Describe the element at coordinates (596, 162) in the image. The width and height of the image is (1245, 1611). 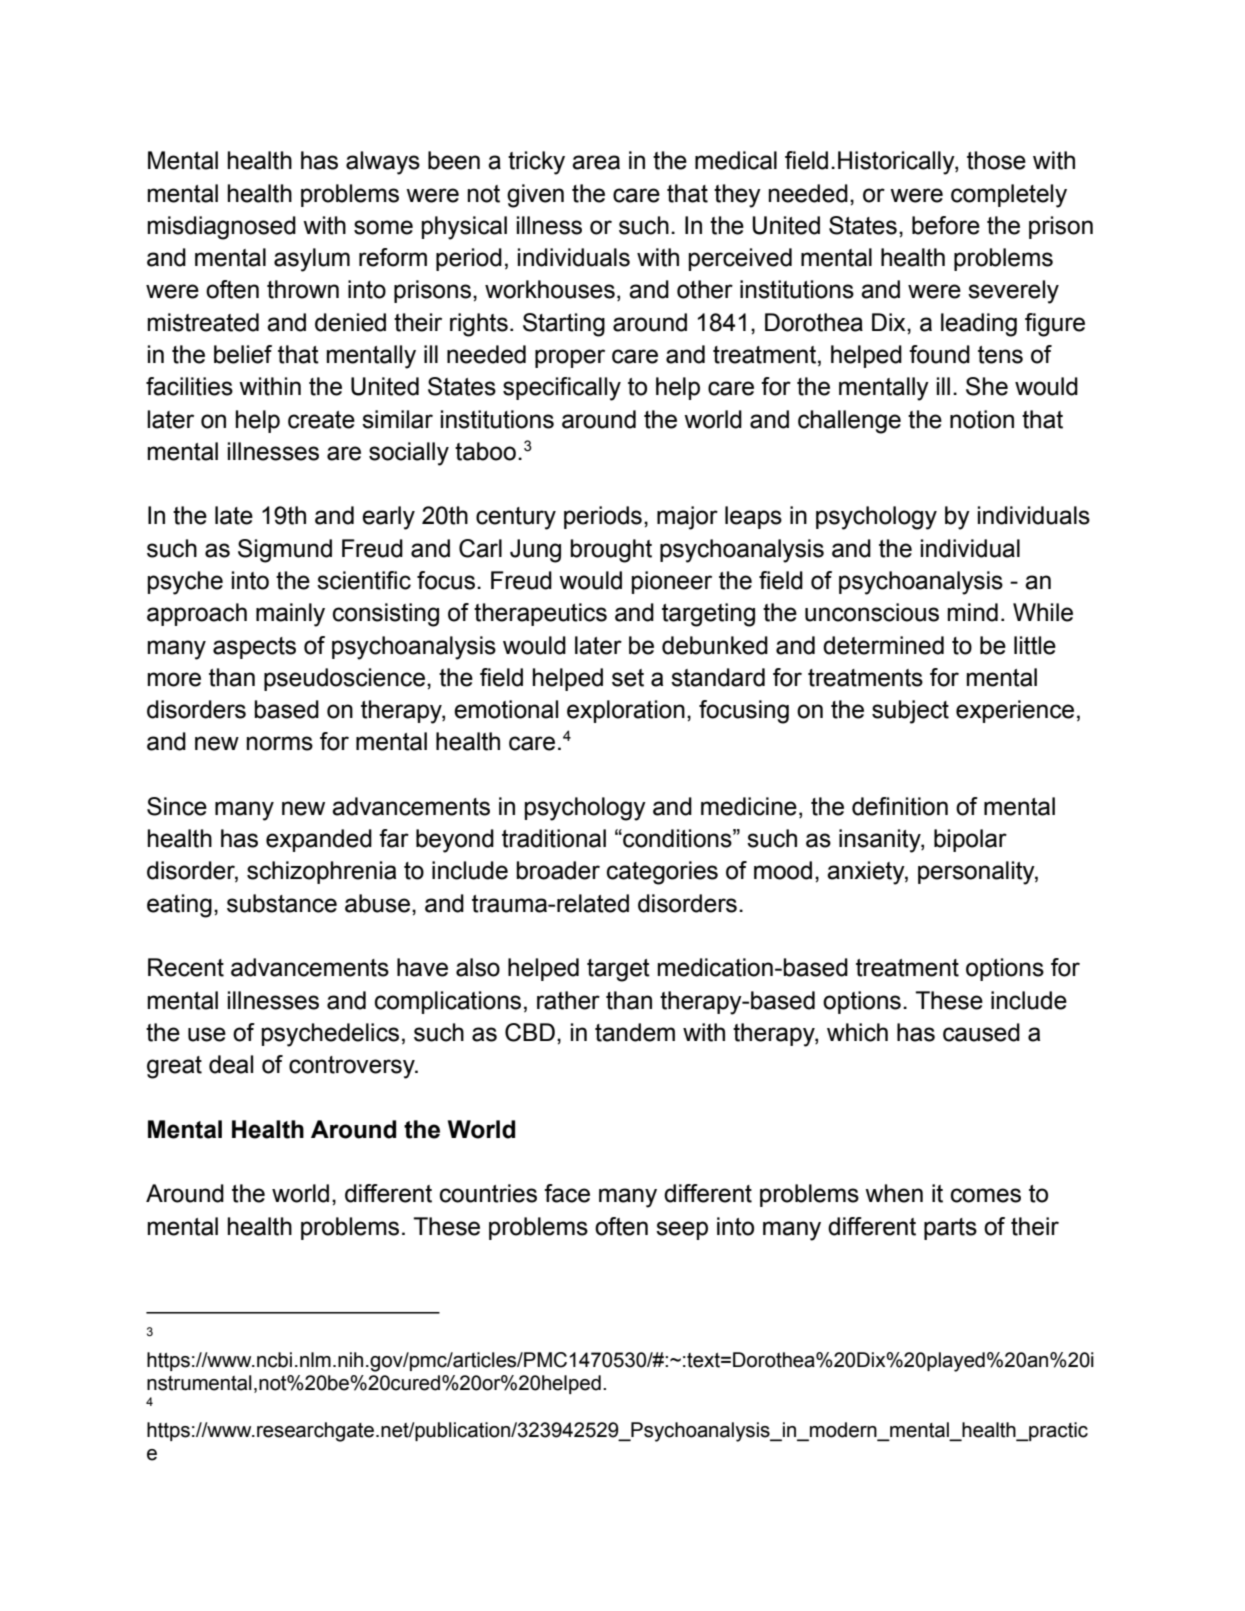
I see `area` at that location.
